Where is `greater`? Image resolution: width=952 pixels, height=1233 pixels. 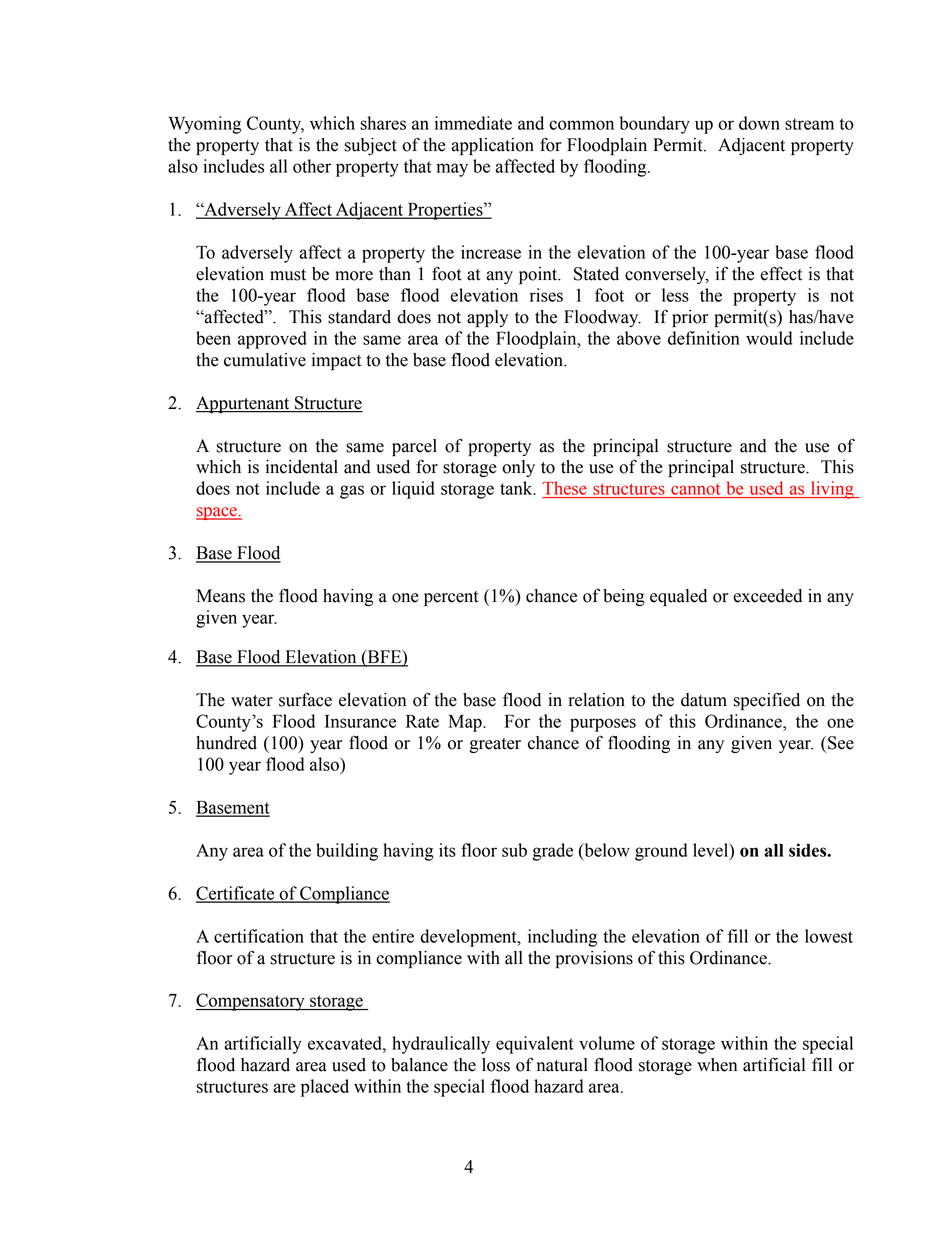 greater is located at coordinates (495, 745).
